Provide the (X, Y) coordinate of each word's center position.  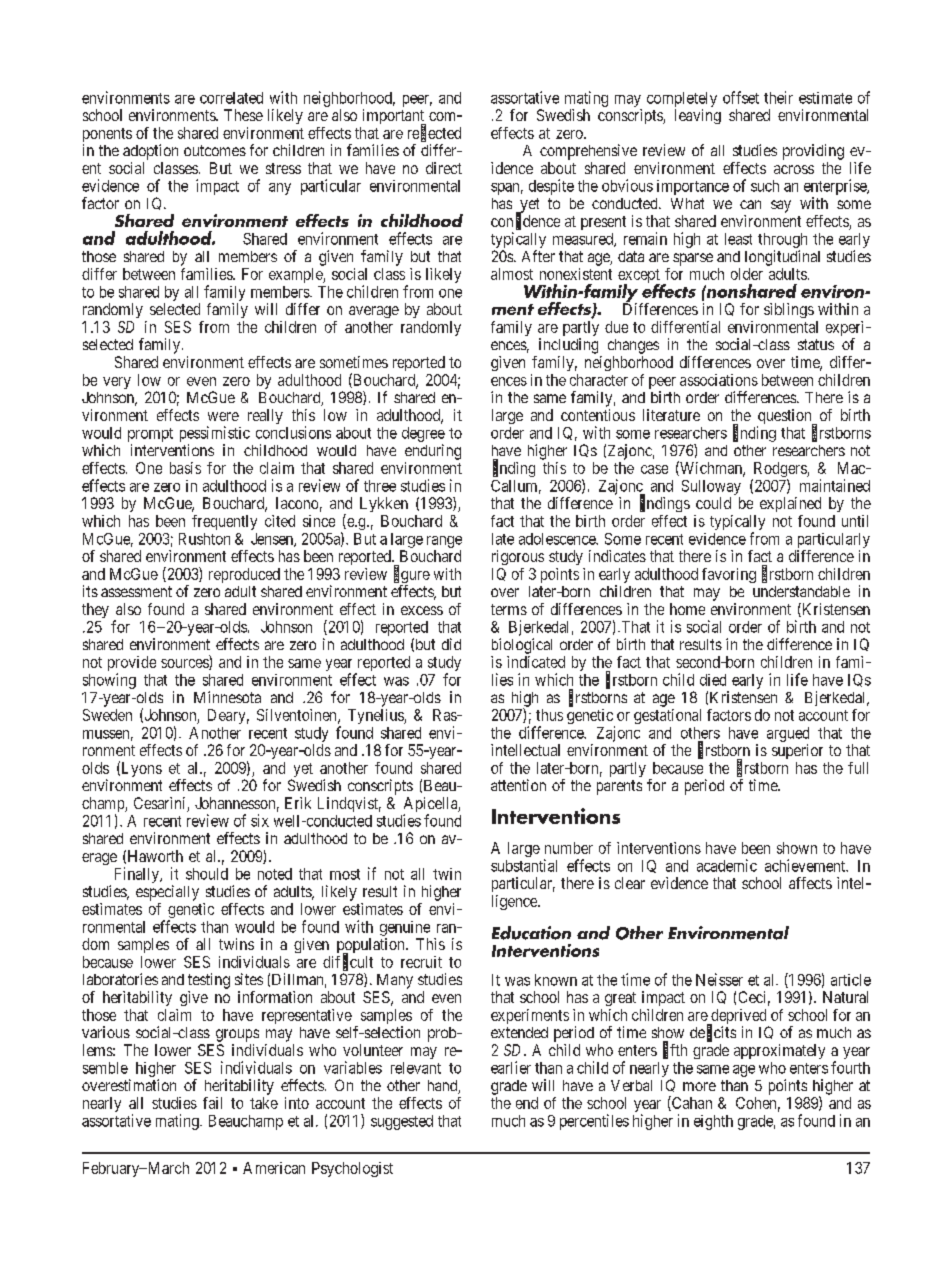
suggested (402, 1122)
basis (185, 468)
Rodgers (780, 471)
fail (212, 1103)
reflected (434, 133)
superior (797, 751)
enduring (433, 452)
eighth (713, 1122)
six (260, 820)
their (778, 97)
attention (518, 785)
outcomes (215, 150)
